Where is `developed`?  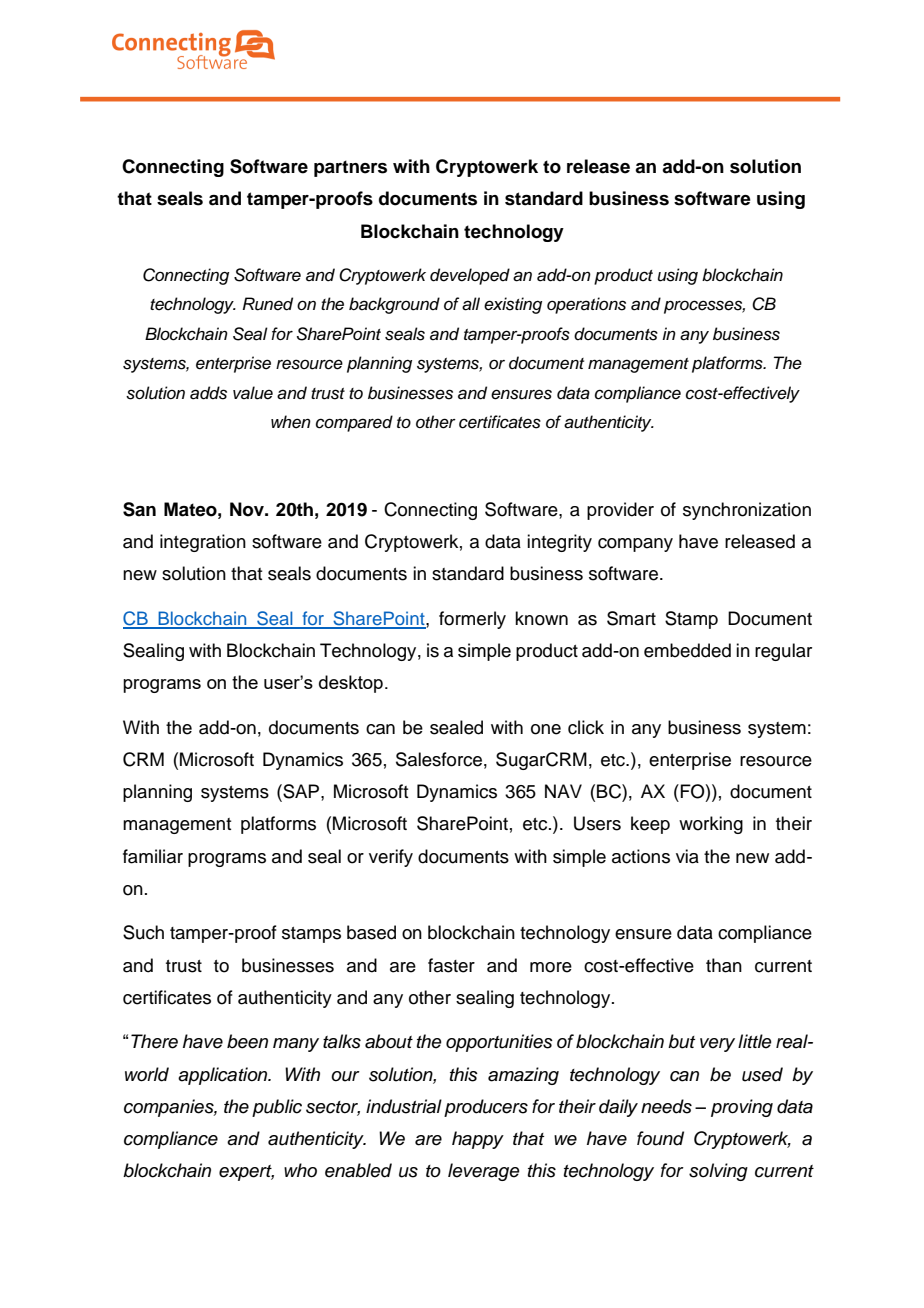
developed is located at coordinates (470, 276).
